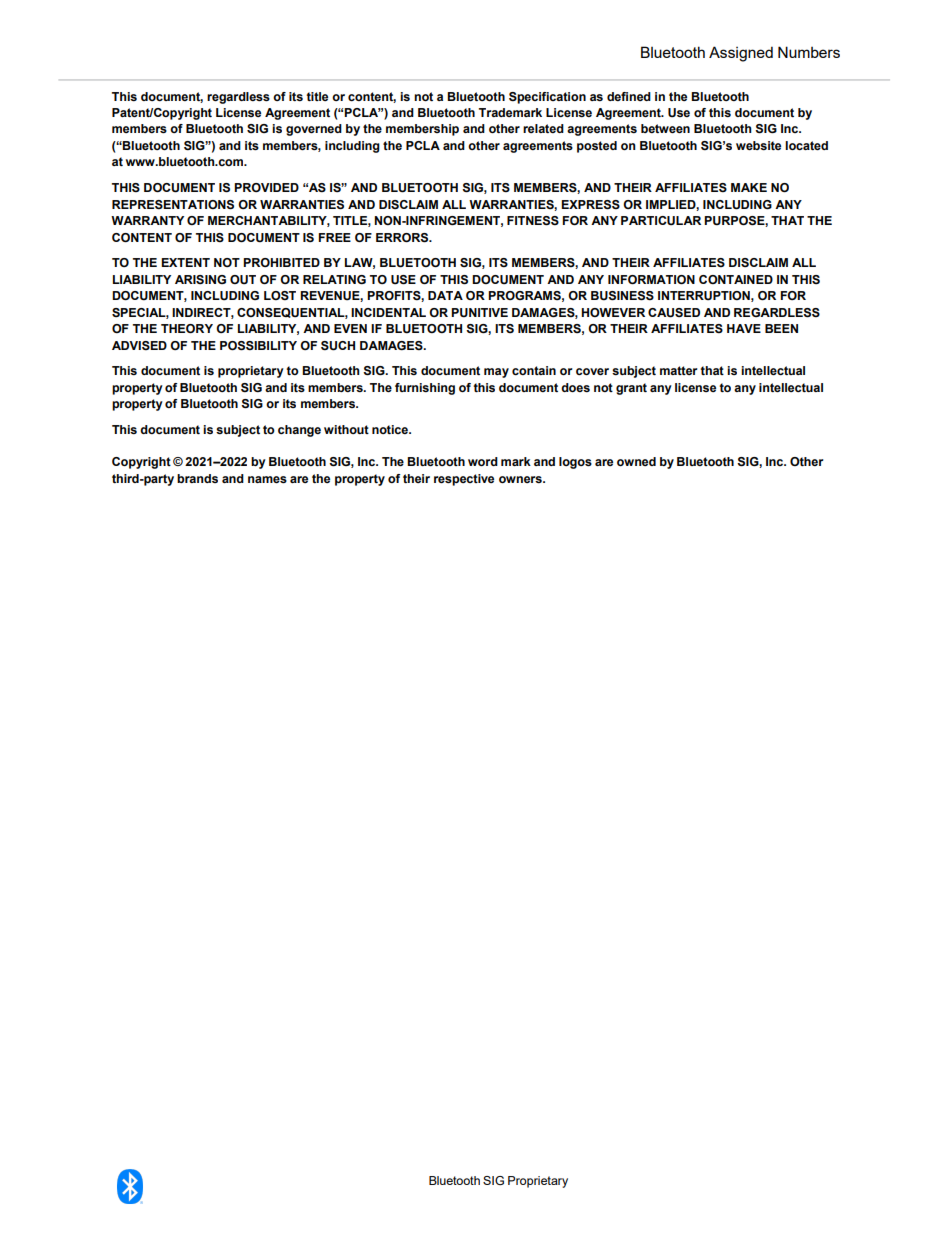 Image resolution: width=952 pixels, height=1233 pixels. What do you see at coordinates (547, 98) in the document?
I see `Specification` at bounding box center [547, 98].
